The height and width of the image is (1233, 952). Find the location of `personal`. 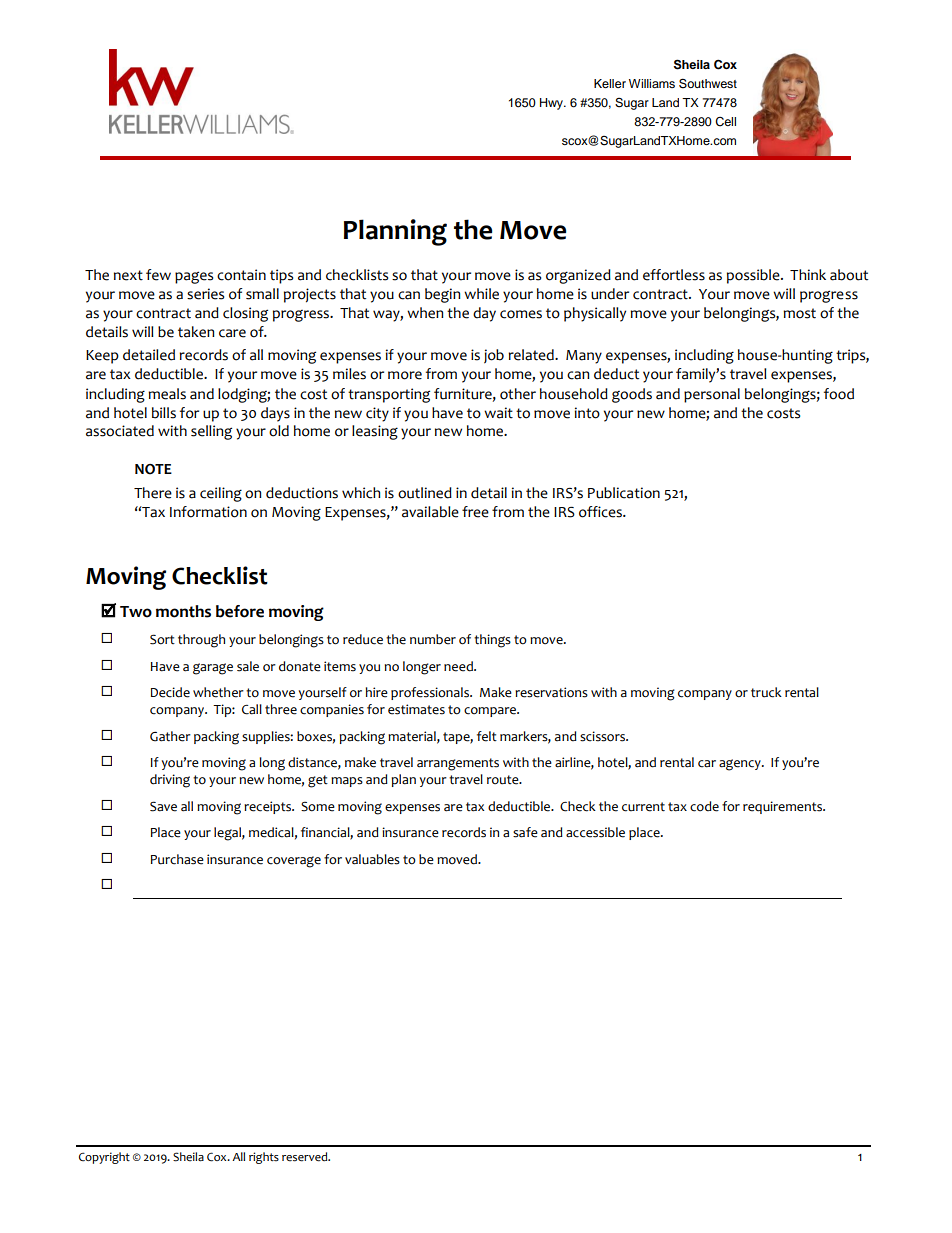

personal is located at coordinates (712, 395).
